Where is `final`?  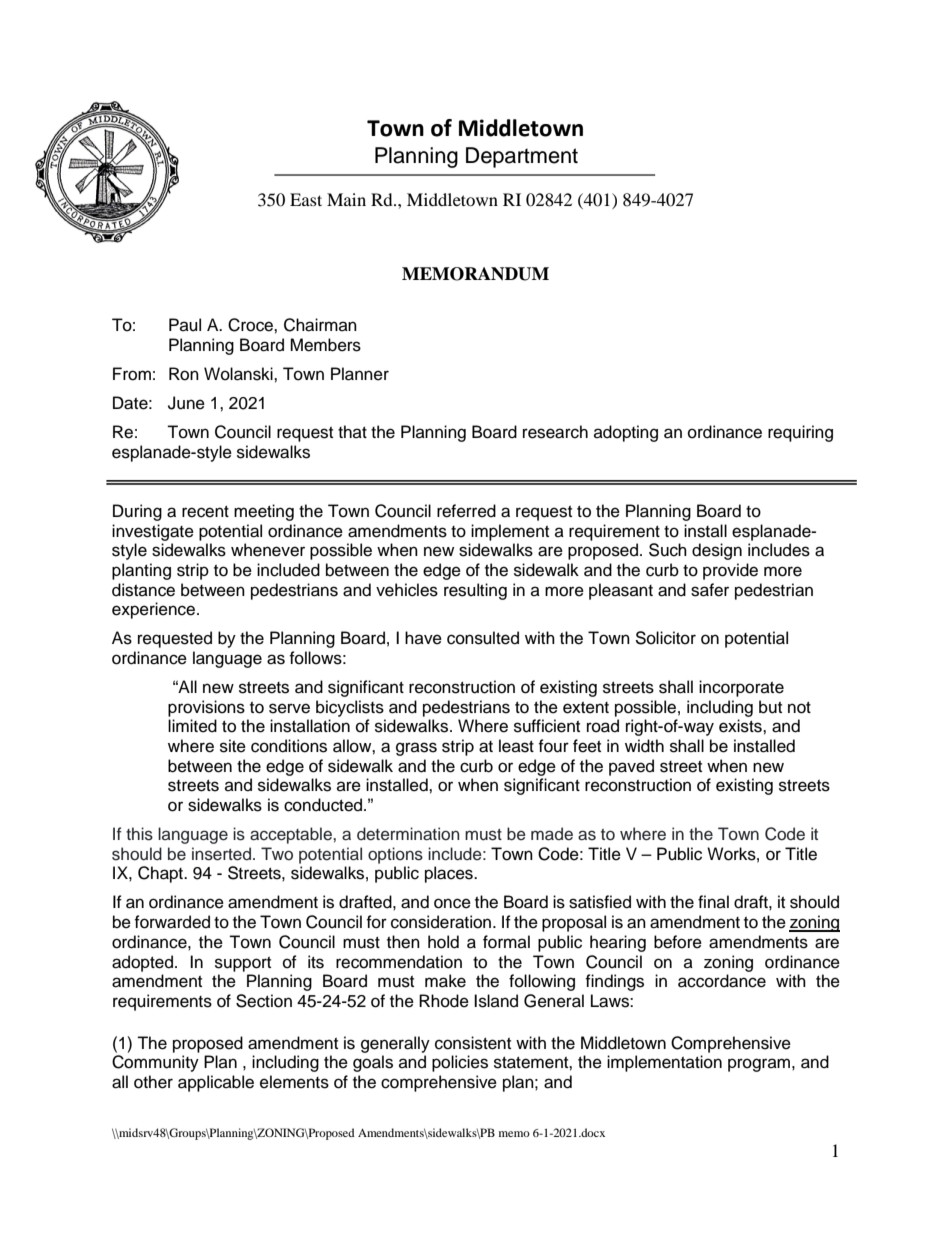
final is located at coordinates (713, 901).
